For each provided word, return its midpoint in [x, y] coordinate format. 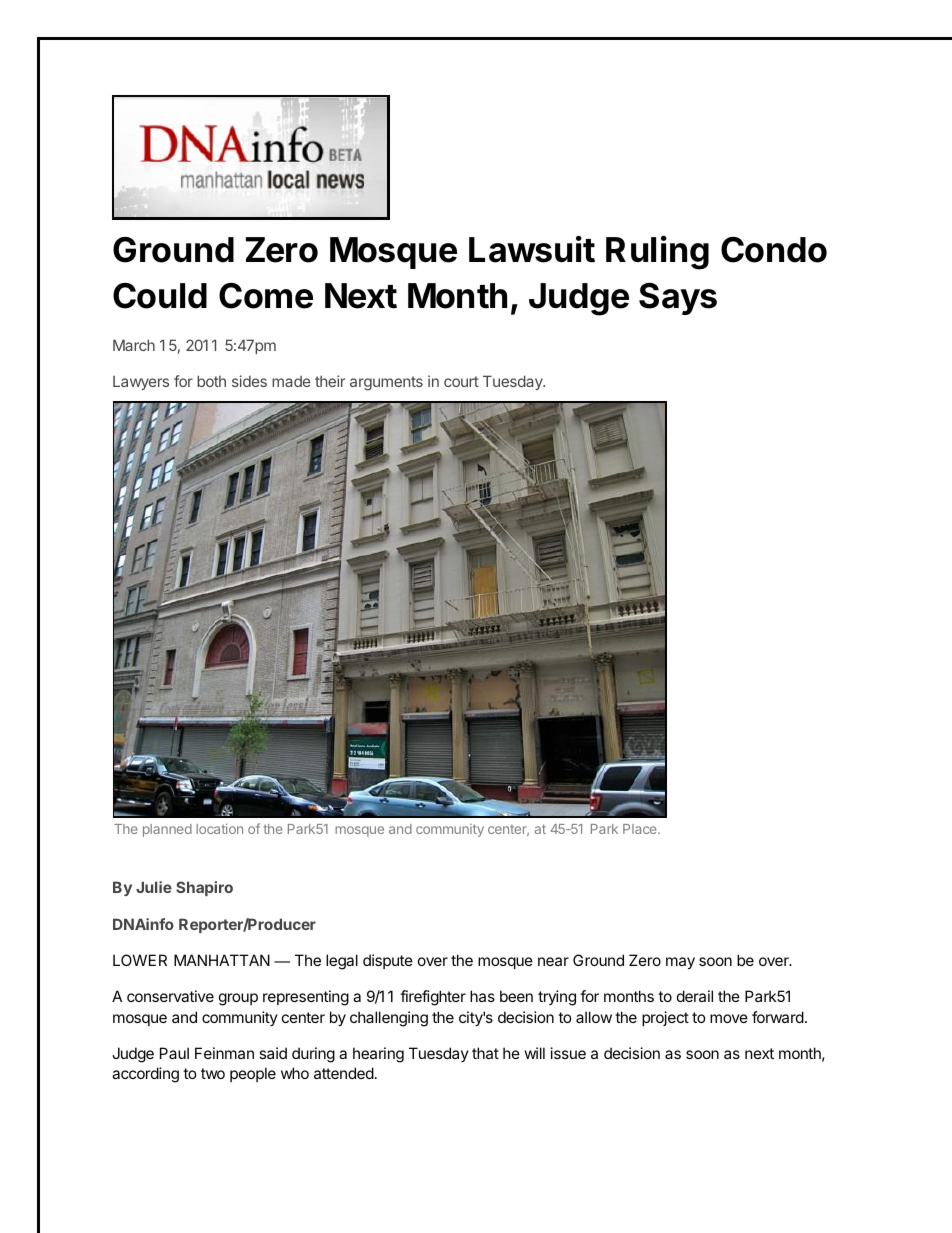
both [211, 381]
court [461, 381]
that [485, 1053]
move [729, 1018]
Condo [774, 250]
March [134, 345]
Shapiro [204, 888]
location [219, 828]
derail [695, 996]
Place [641, 829]
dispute [388, 961]
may [680, 963]
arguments [386, 383]
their [330, 381]
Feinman [224, 1053]
